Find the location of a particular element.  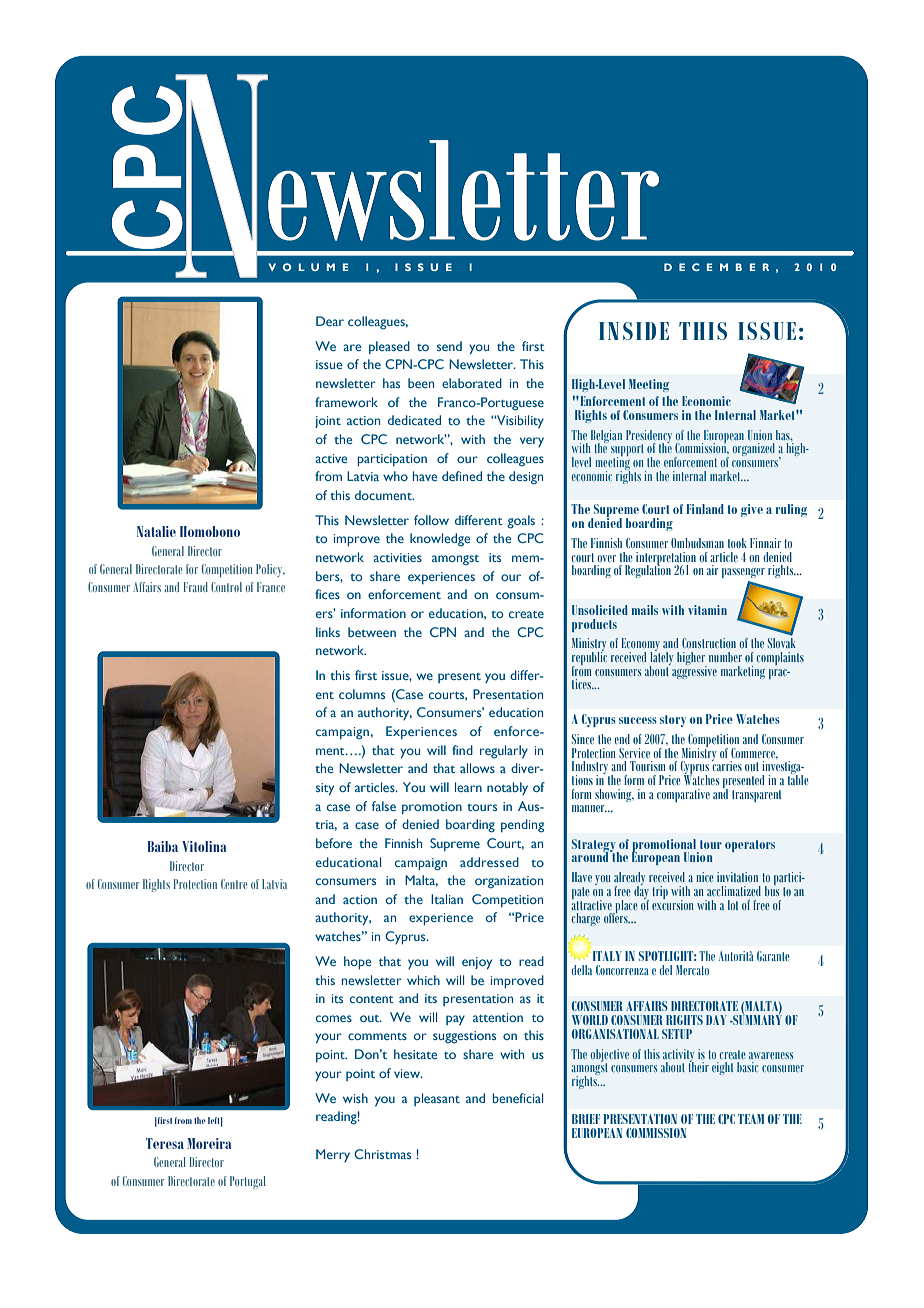

INSIDE is located at coordinates (634, 331).
